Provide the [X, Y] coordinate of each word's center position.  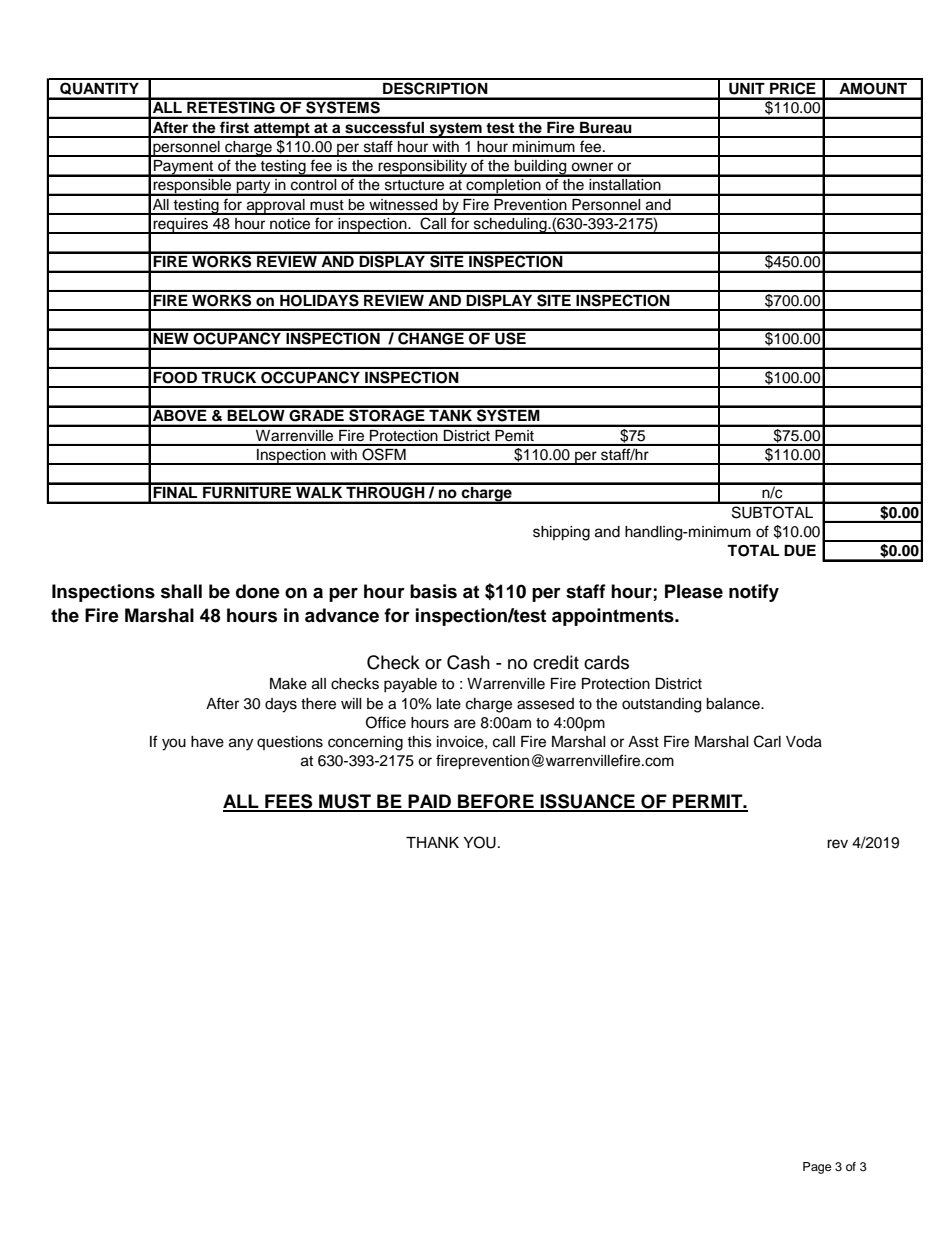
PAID [429, 802]
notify [754, 593]
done [258, 591]
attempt [282, 130]
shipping [561, 533]
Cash [468, 662]
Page [817, 1168]
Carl [767, 741]
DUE [800, 551]
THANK [432, 842]
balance [734, 704]
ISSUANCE [587, 802]
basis [433, 591]
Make [288, 684]
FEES [289, 802]
